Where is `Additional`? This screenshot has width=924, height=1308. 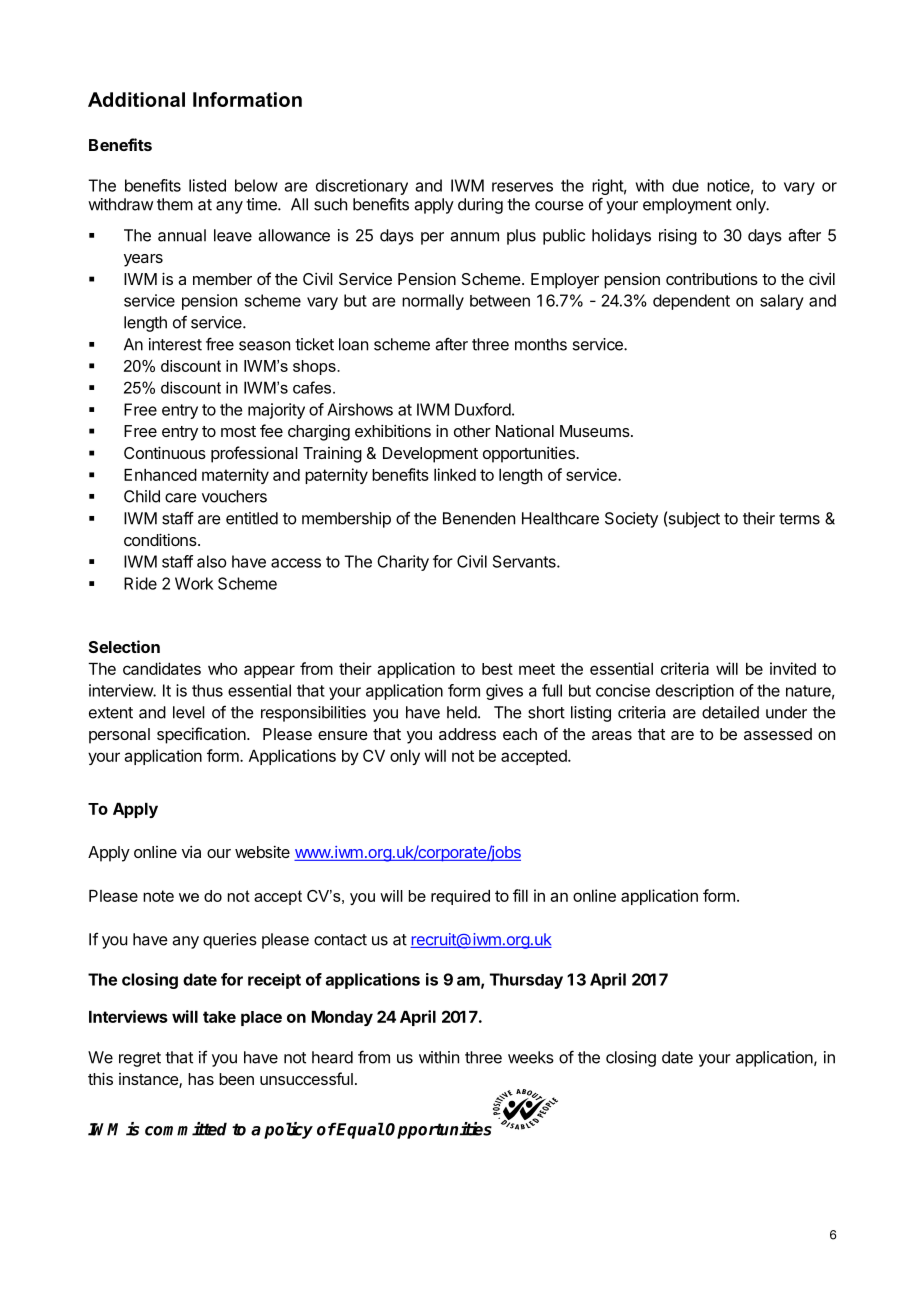
Additional is located at coordinates (136, 99).
